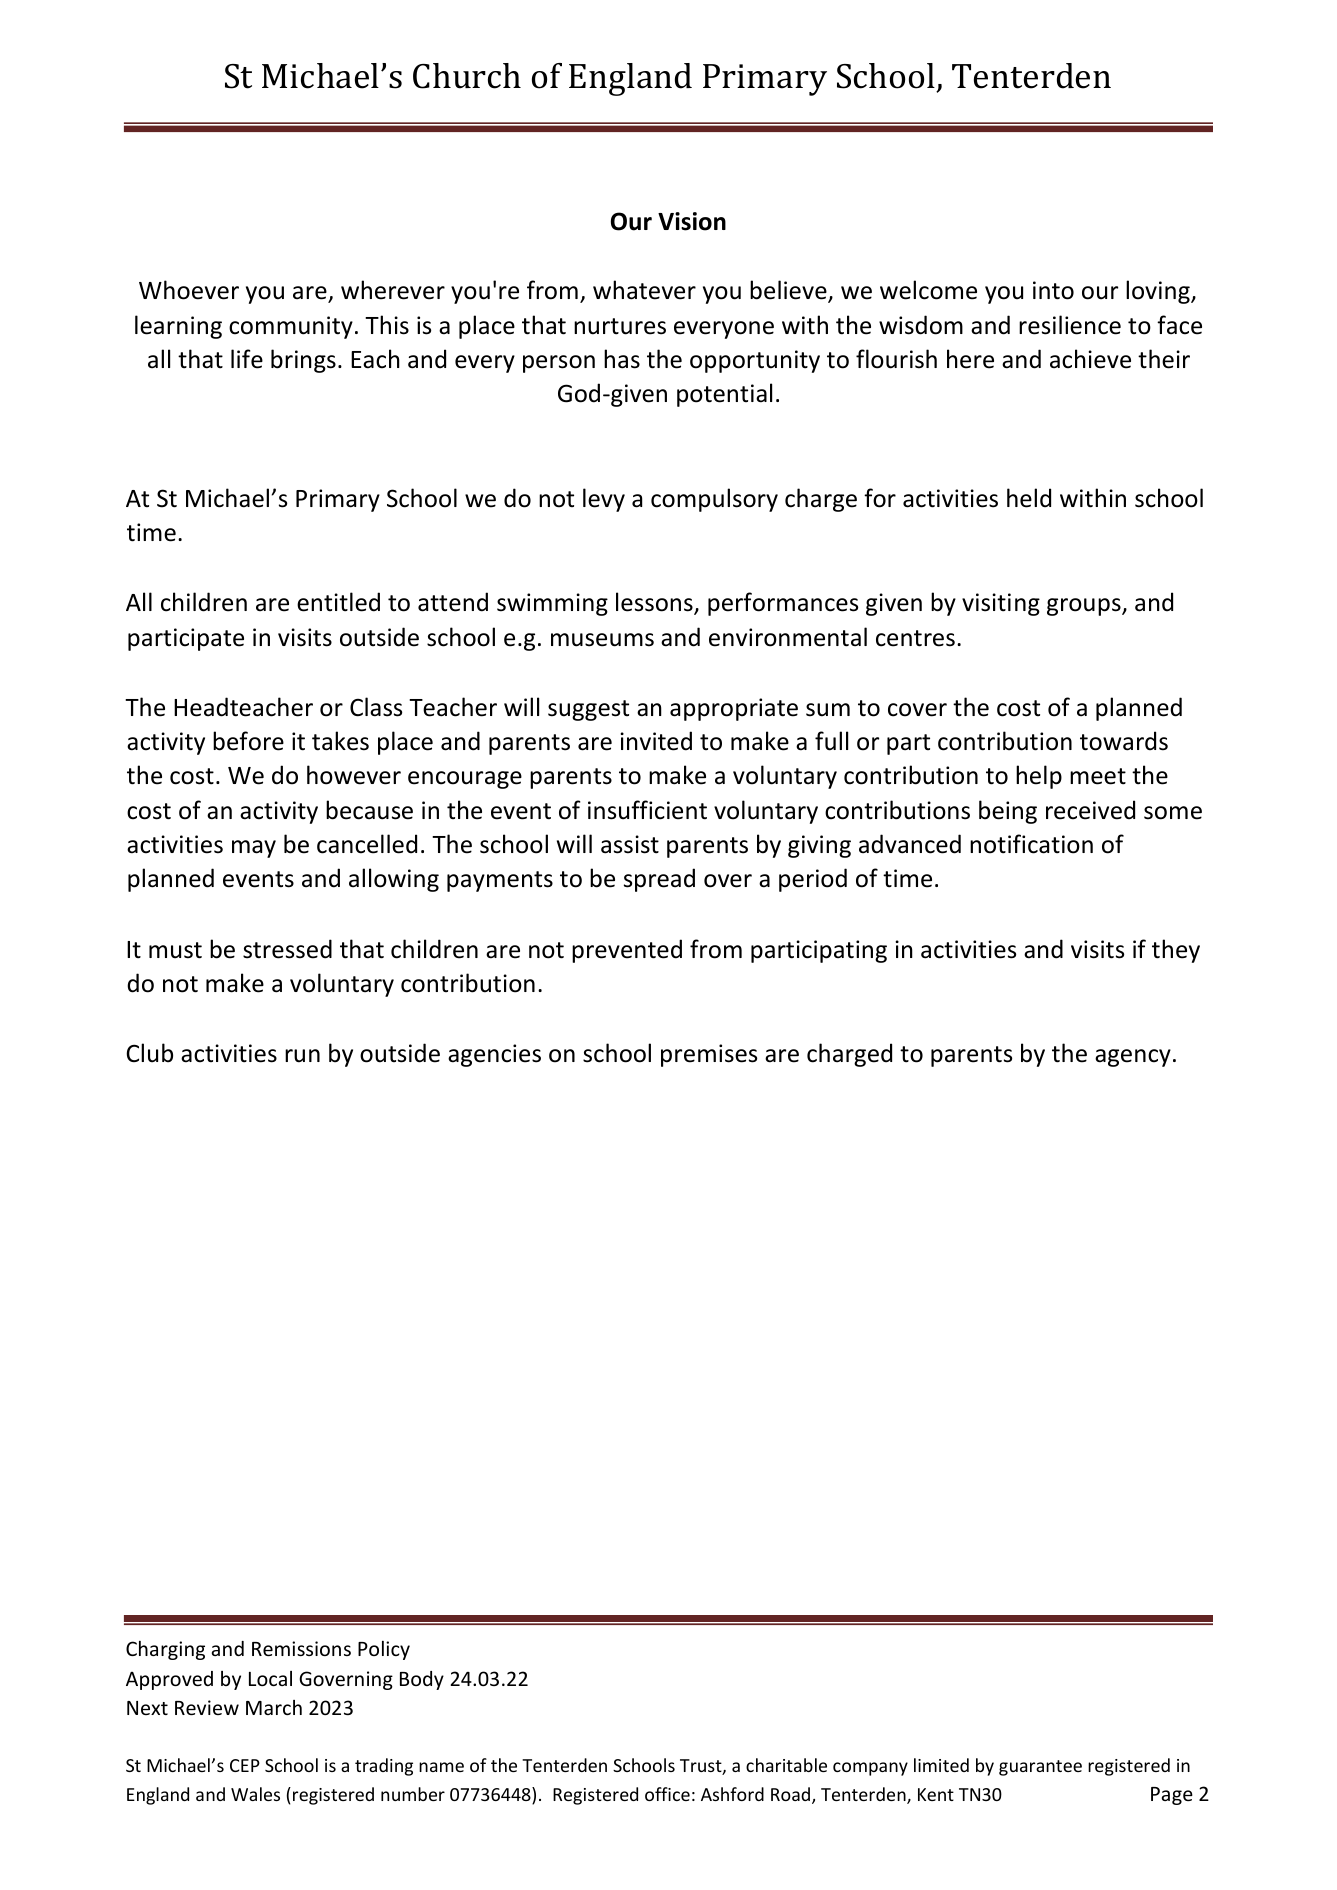 Image resolution: width=1337 pixels, height=1890 pixels. I want to click on spread, so click(659, 880).
